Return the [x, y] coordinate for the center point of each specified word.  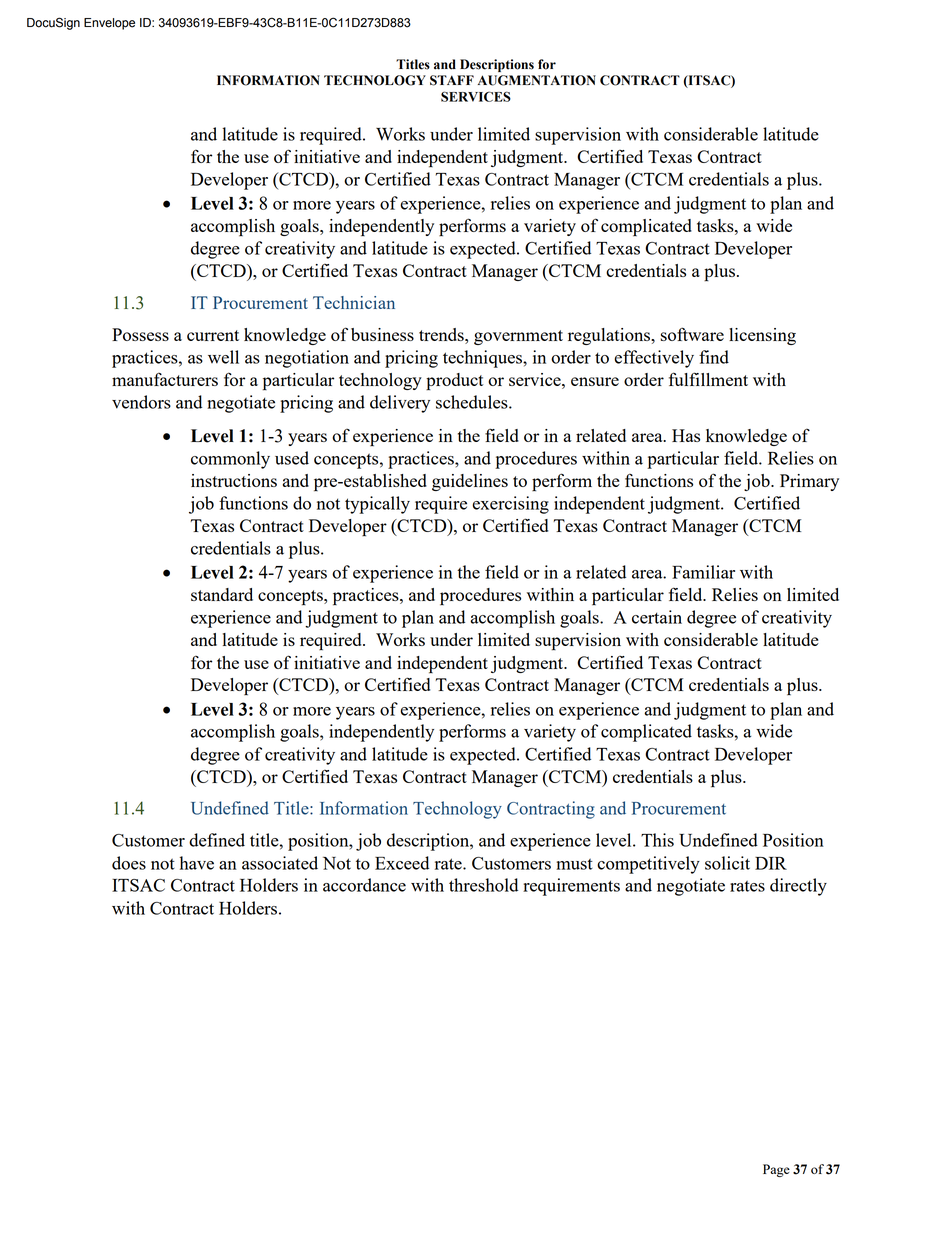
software [692, 334]
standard [222, 594]
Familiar [703, 572]
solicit [727, 863]
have [197, 863]
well [223, 357]
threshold [483, 885]
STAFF [452, 80]
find [714, 357]
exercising [510, 505]
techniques [483, 359]
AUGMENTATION [537, 80]
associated [280, 863]
